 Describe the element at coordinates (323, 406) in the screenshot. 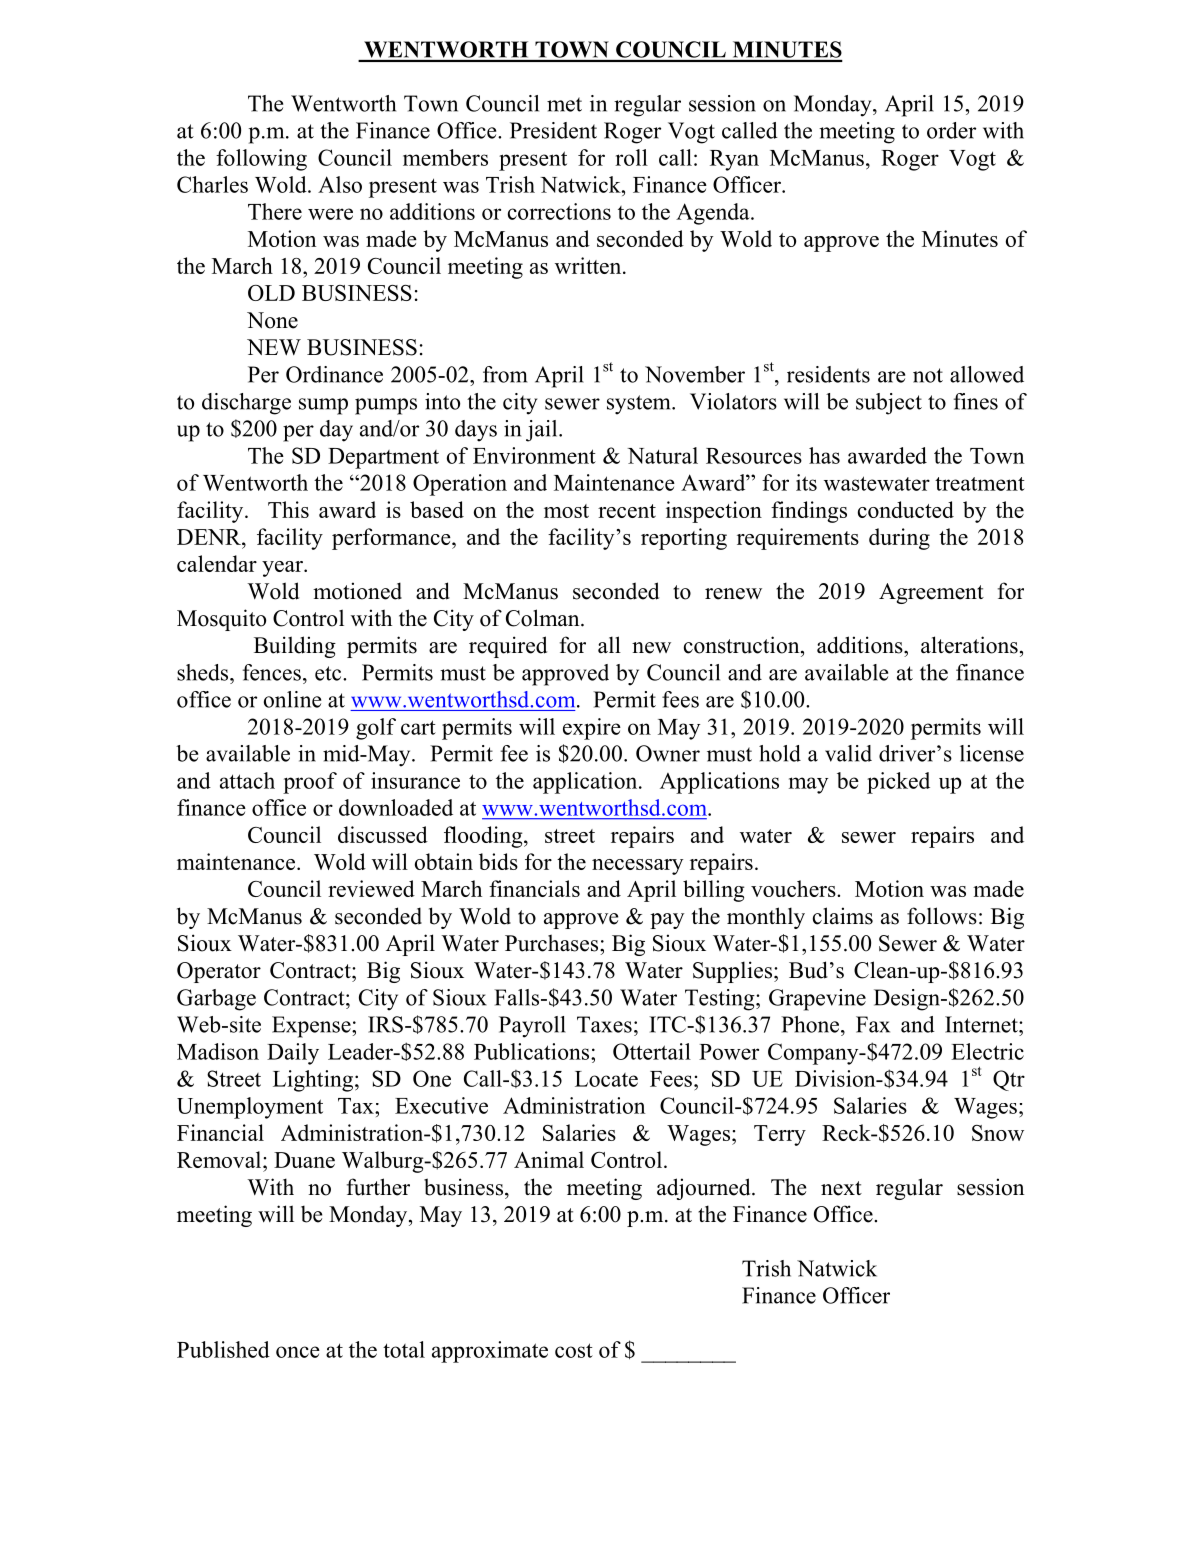

I see `sump` at that location.
